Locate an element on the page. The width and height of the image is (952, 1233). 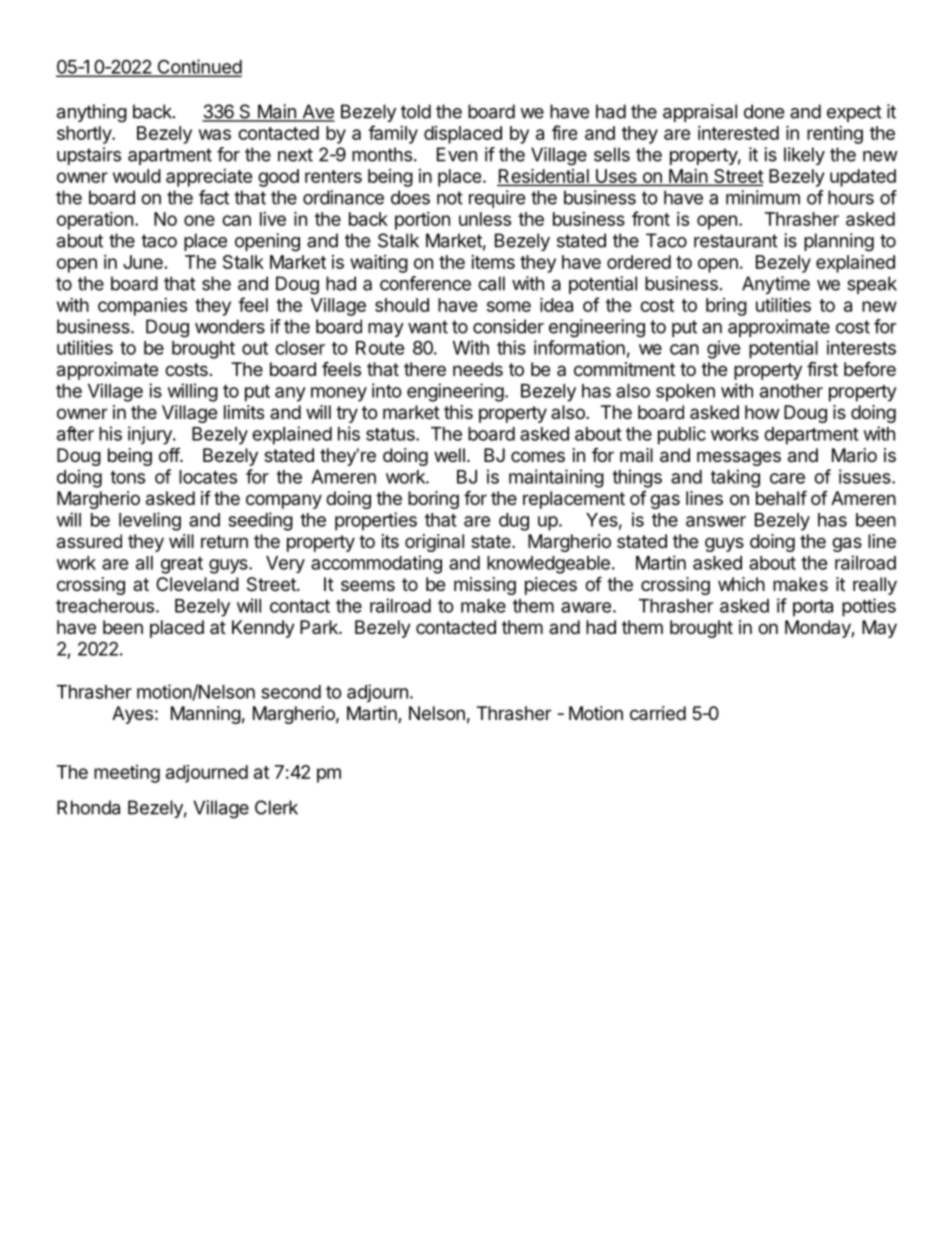
department is located at coordinates (811, 436).
